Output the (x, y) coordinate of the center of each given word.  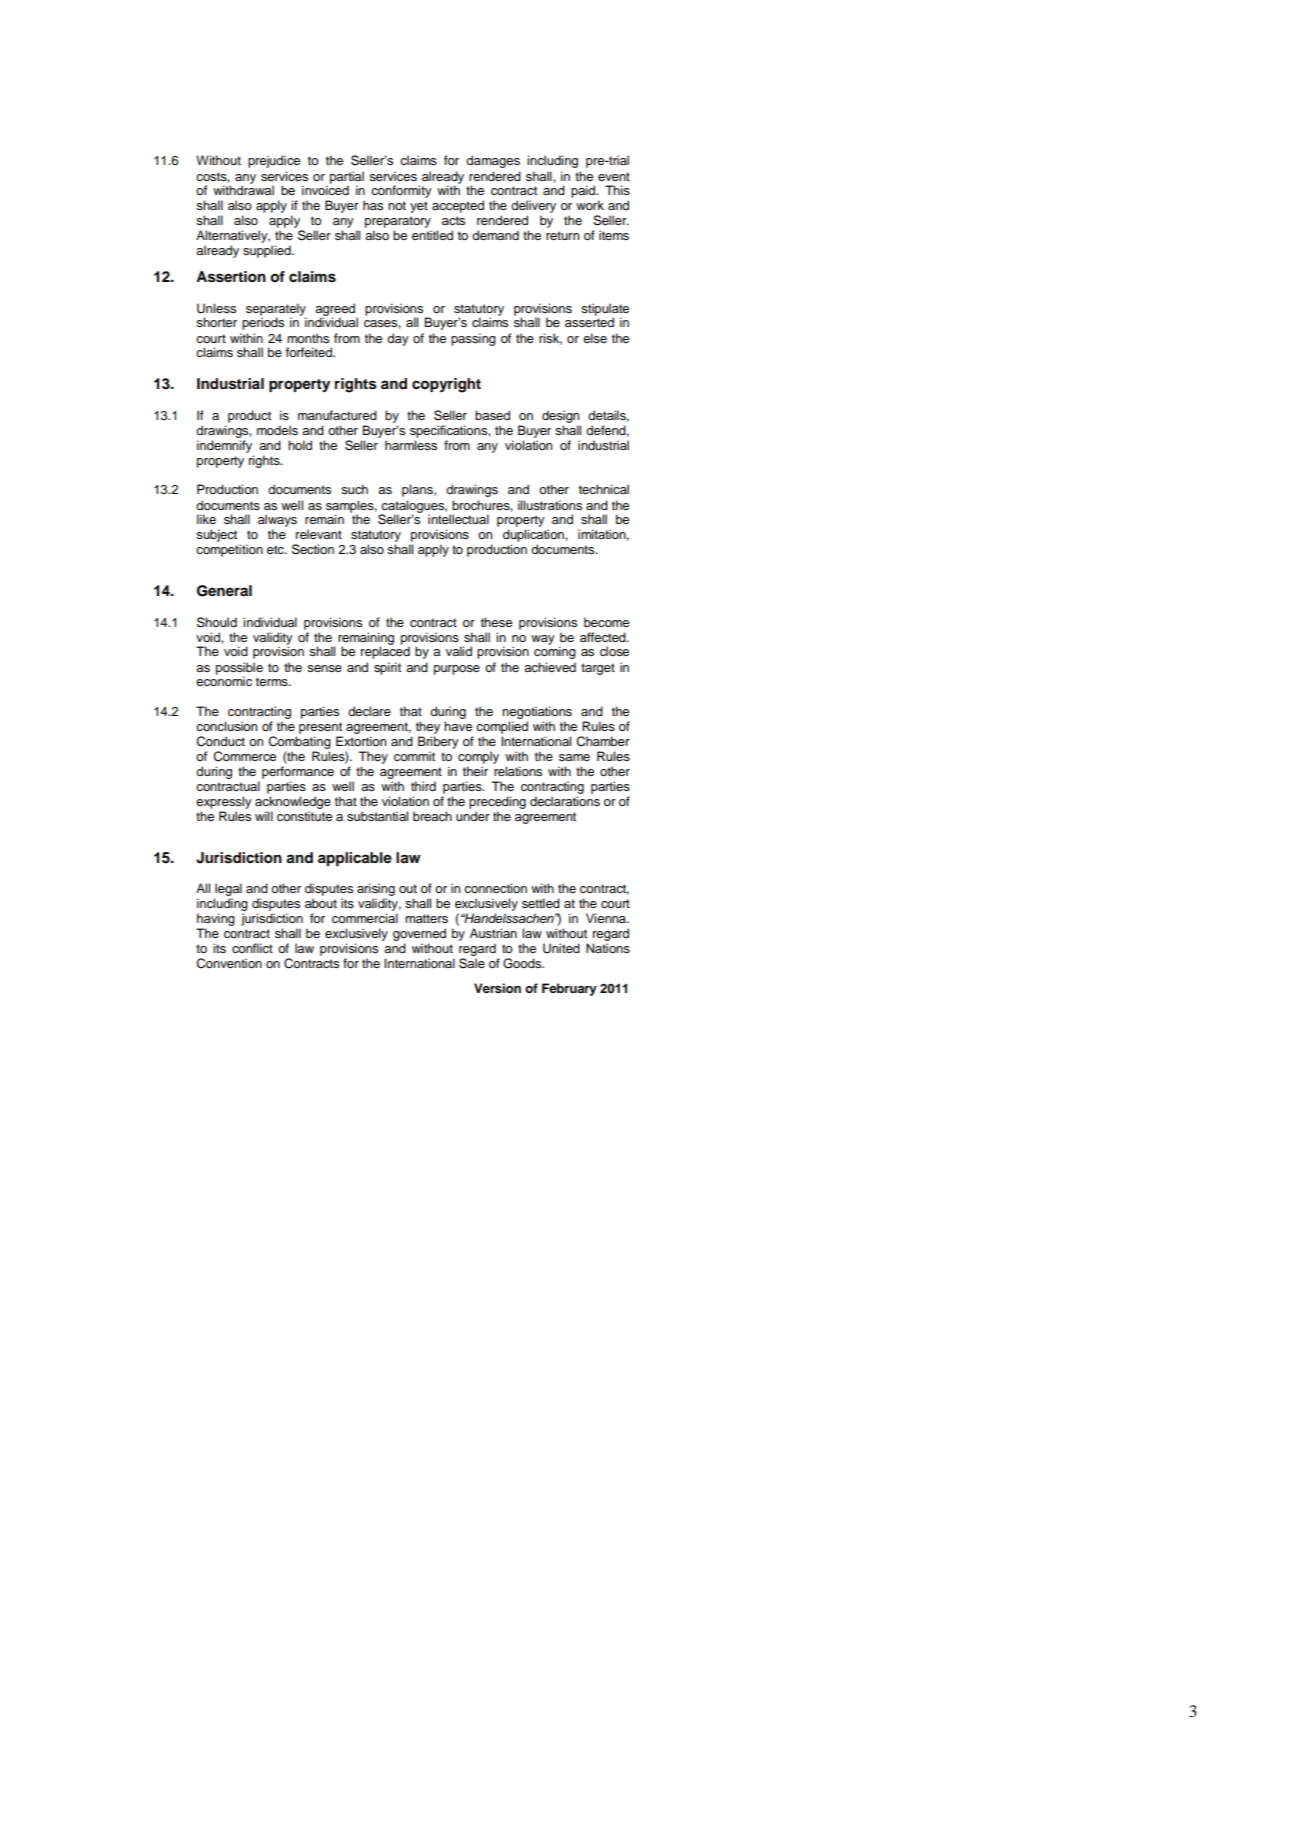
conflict (252, 948)
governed (419, 934)
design (560, 416)
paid (584, 191)
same (574, 757)
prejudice (274, 161)
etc (276, 549)
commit (414, 756)
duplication (534, 537)
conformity (401, 191)
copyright (446, 385)
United (561, 948)
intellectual (458, 519)
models (277, 430)
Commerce (245, 756)
